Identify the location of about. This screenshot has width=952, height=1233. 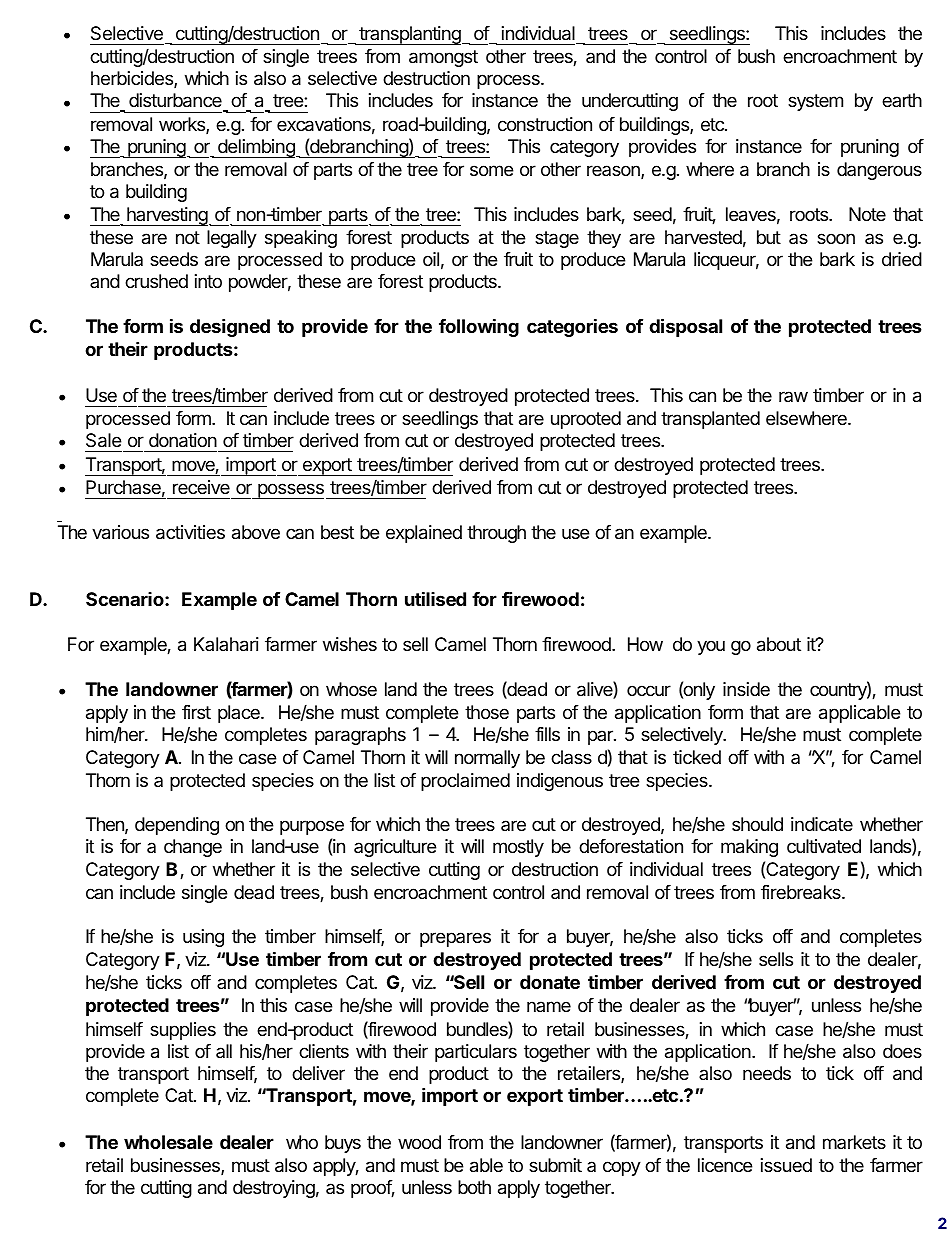
(779, 644).
